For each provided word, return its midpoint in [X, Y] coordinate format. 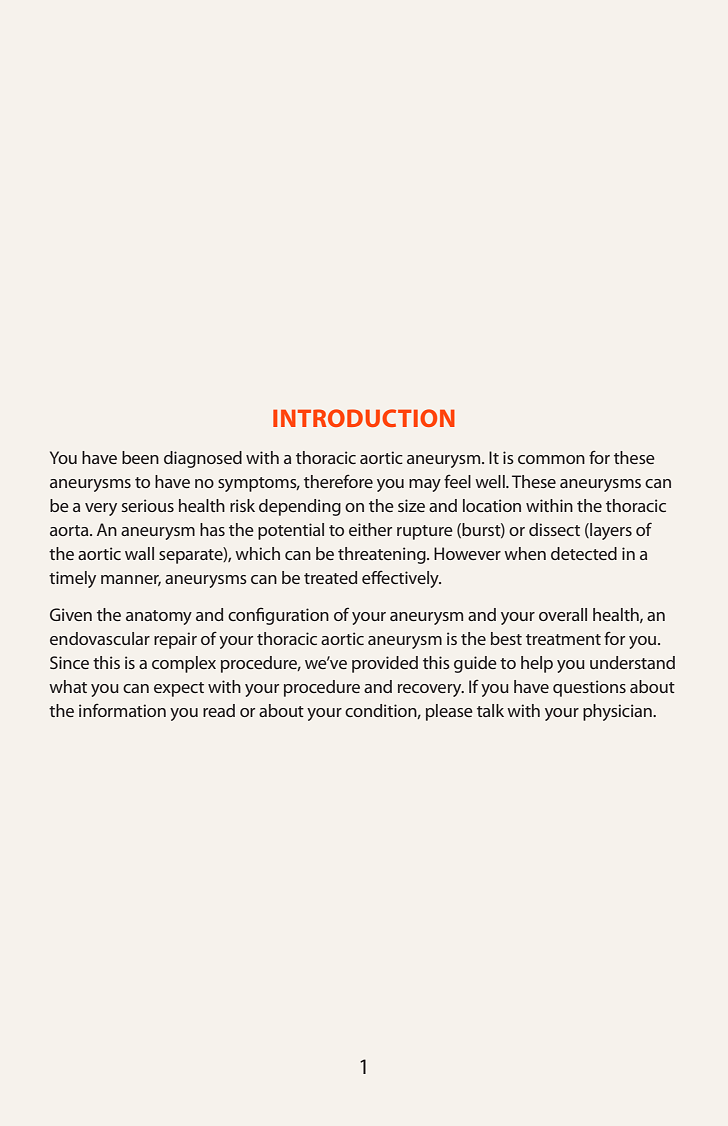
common [551, 459]
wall [139, 553]
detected [584, 553]
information [122, 710]
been [140, 457]
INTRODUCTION [364, 418]
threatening [383, 555]
